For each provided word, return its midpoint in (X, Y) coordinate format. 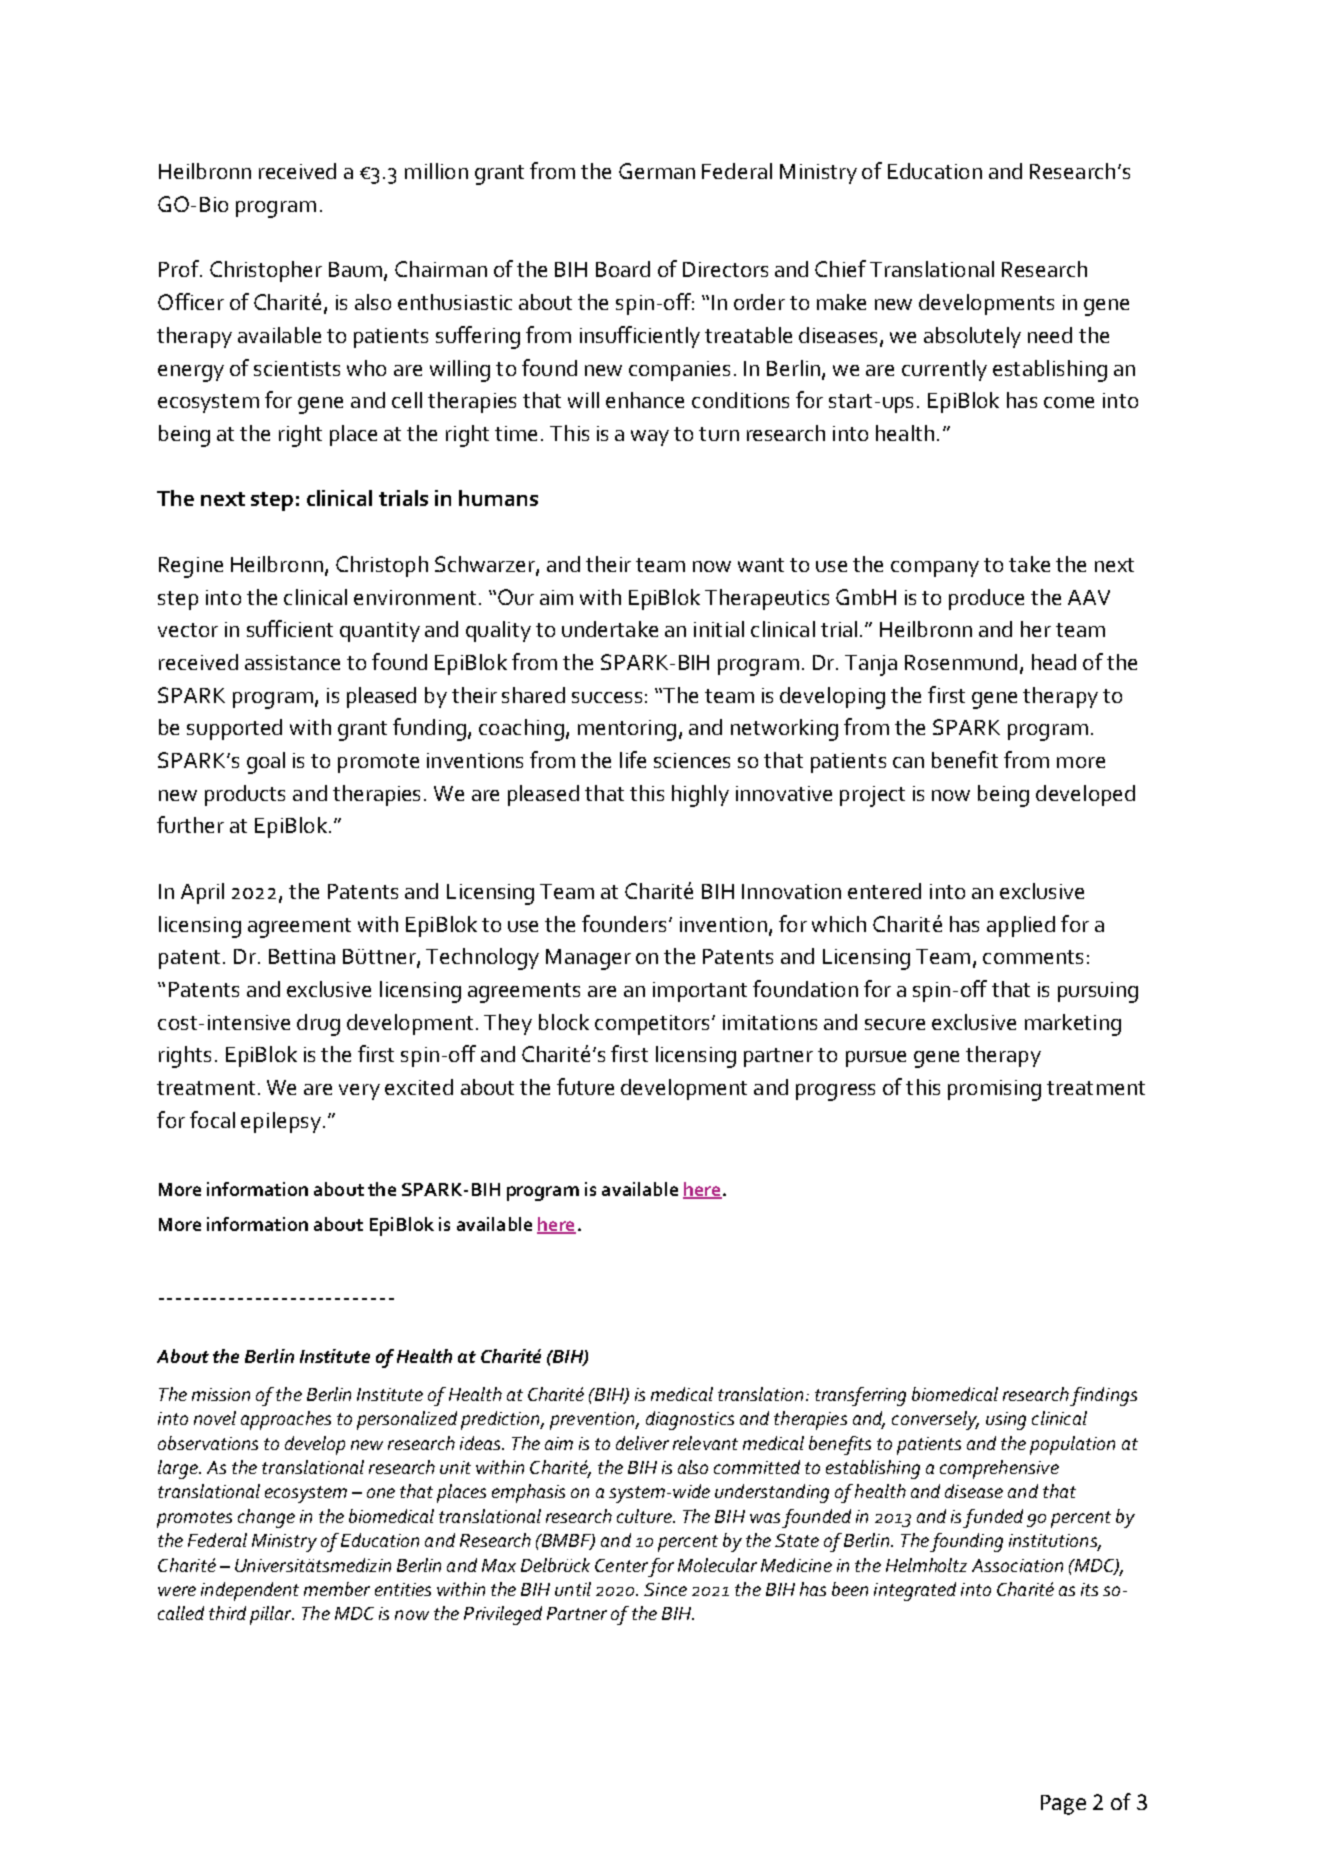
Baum (357, 271)
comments (1033, 957)
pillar (272, 1615)
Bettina (302, 956)
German (657, 171)
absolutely (972, 337)
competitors (654, 1025)
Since (665, 1589)
